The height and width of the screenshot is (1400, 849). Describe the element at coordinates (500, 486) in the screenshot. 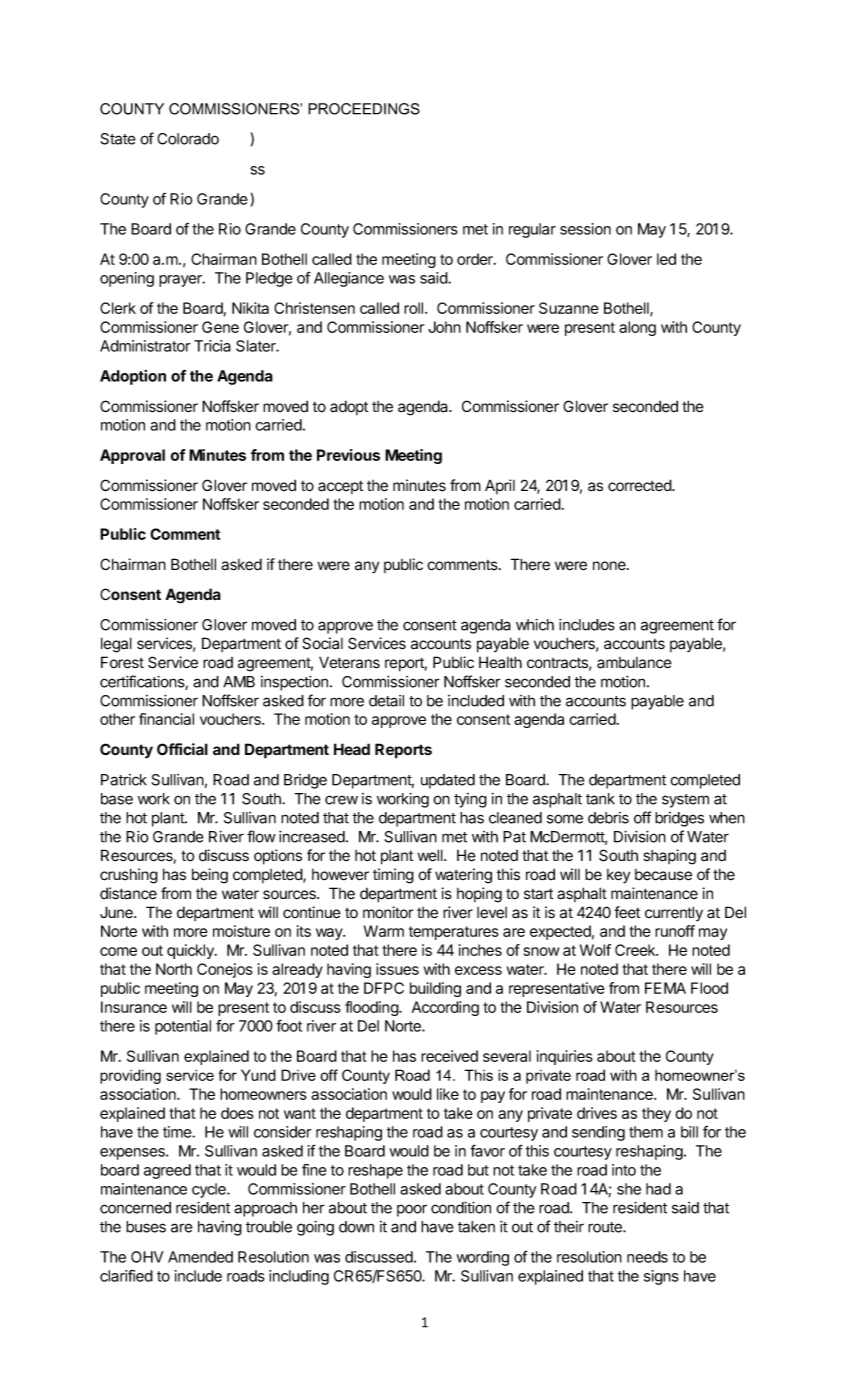

I see `April` at that location.
